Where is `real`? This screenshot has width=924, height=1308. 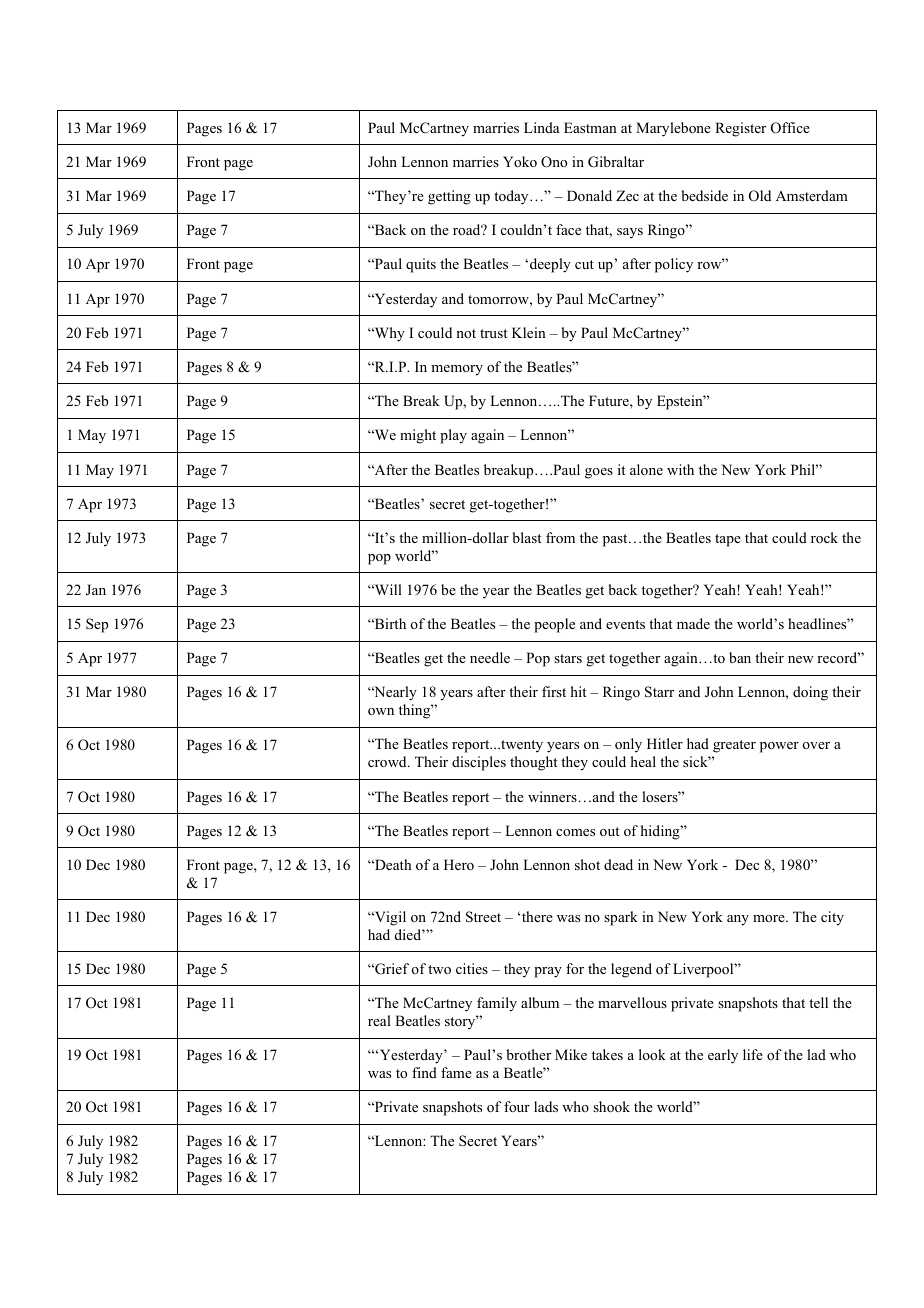
real is located at coordinates (379, 1020).
